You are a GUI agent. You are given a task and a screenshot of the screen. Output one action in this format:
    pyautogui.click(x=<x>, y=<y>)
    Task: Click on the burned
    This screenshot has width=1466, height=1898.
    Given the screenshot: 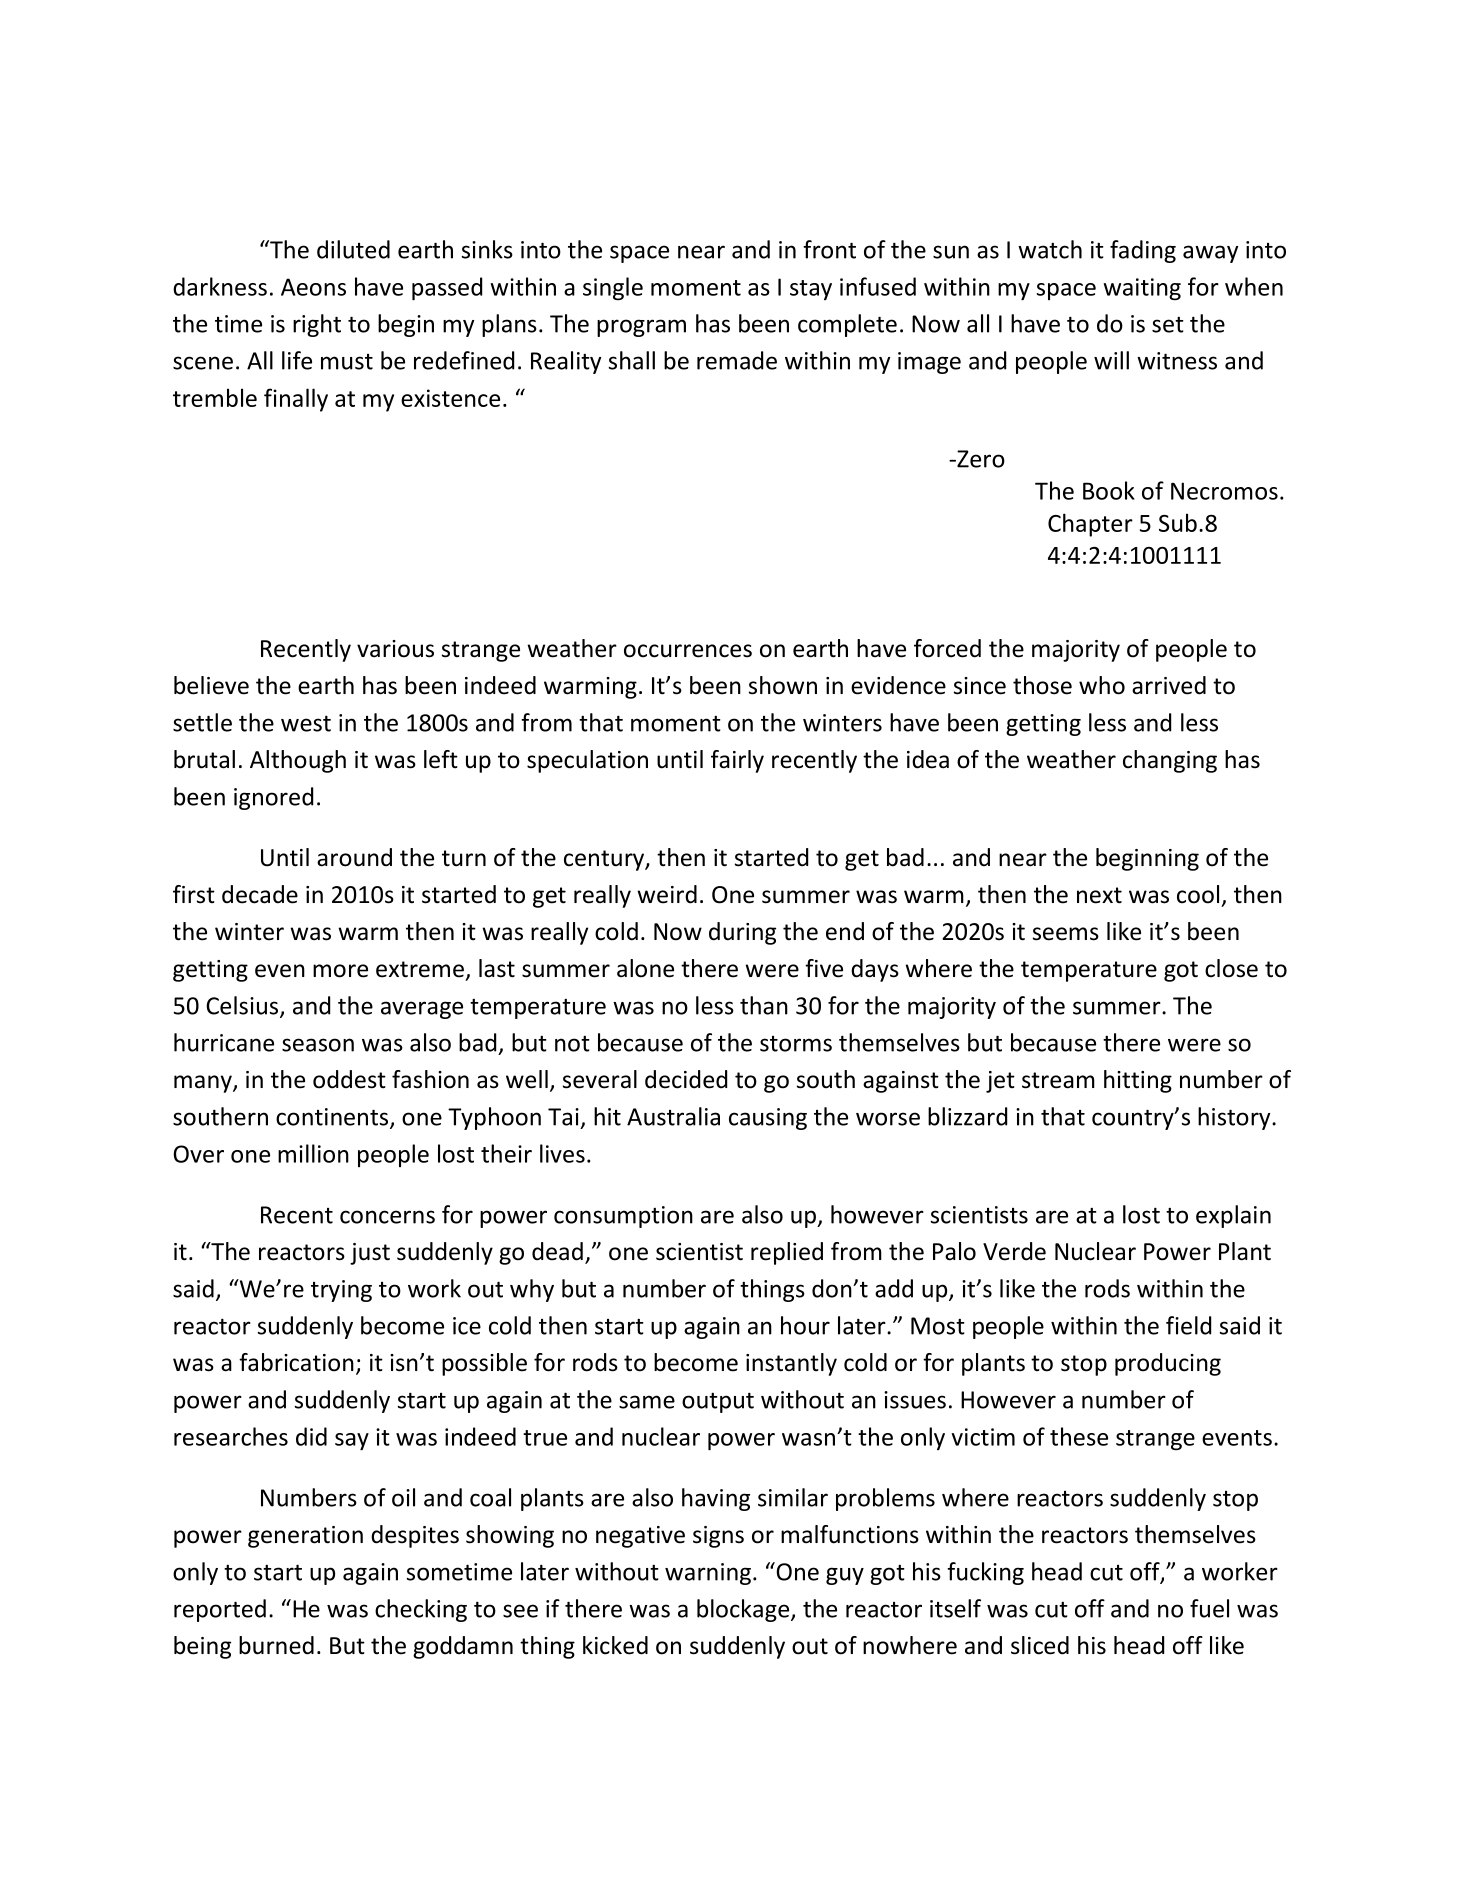 What is the action you would take?
    pyautogui.click(x=276, y=1645)
